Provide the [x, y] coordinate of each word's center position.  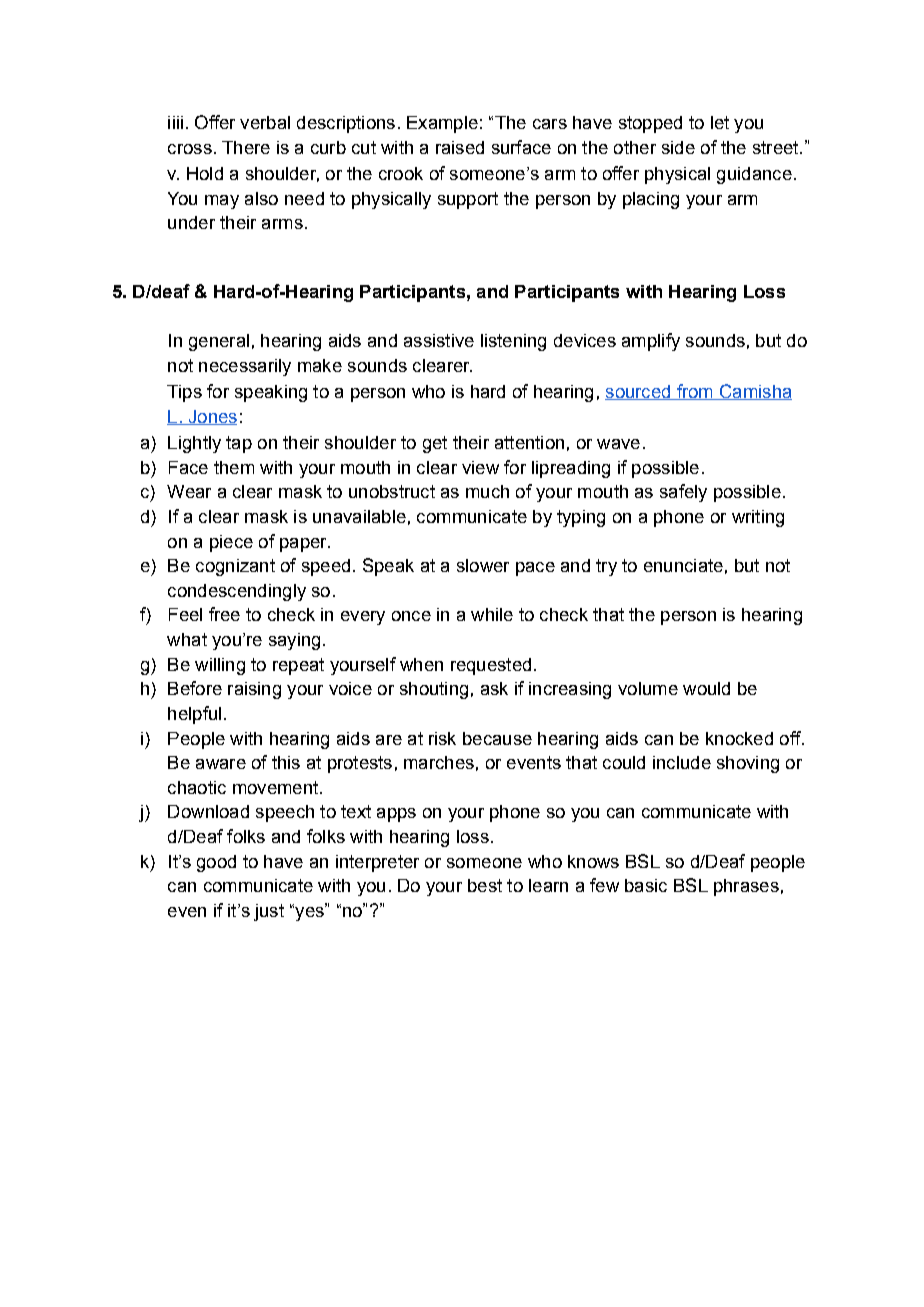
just [269, 912]
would [706, 688]
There [246, 147]
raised [460, 147]
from [694, 392]
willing [220, 666]
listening [513, 342]
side [678, 147]
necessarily [245, 367]
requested [491, 666]
